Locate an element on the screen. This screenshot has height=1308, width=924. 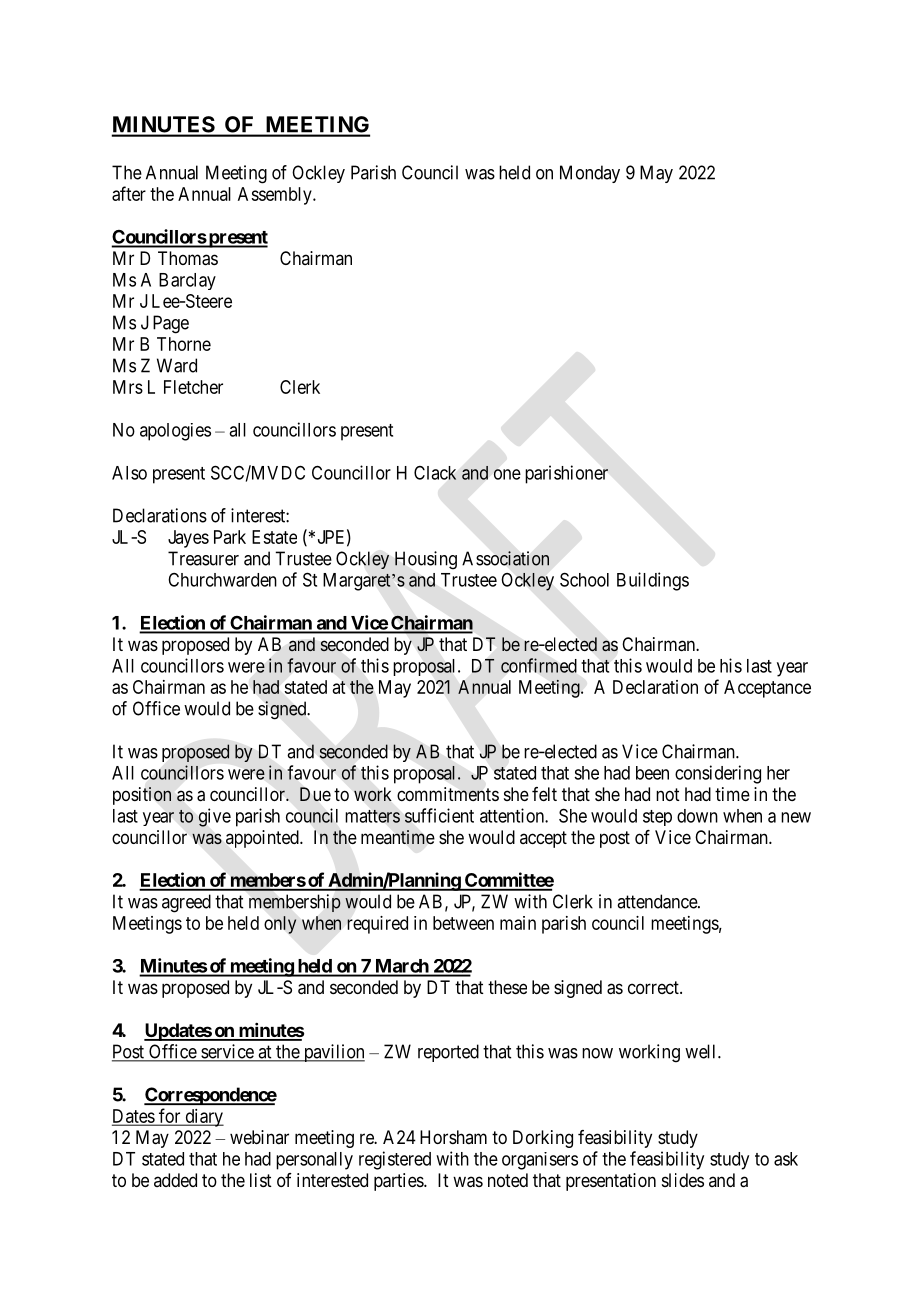
confirmed is located at coordinates (539, 665).
